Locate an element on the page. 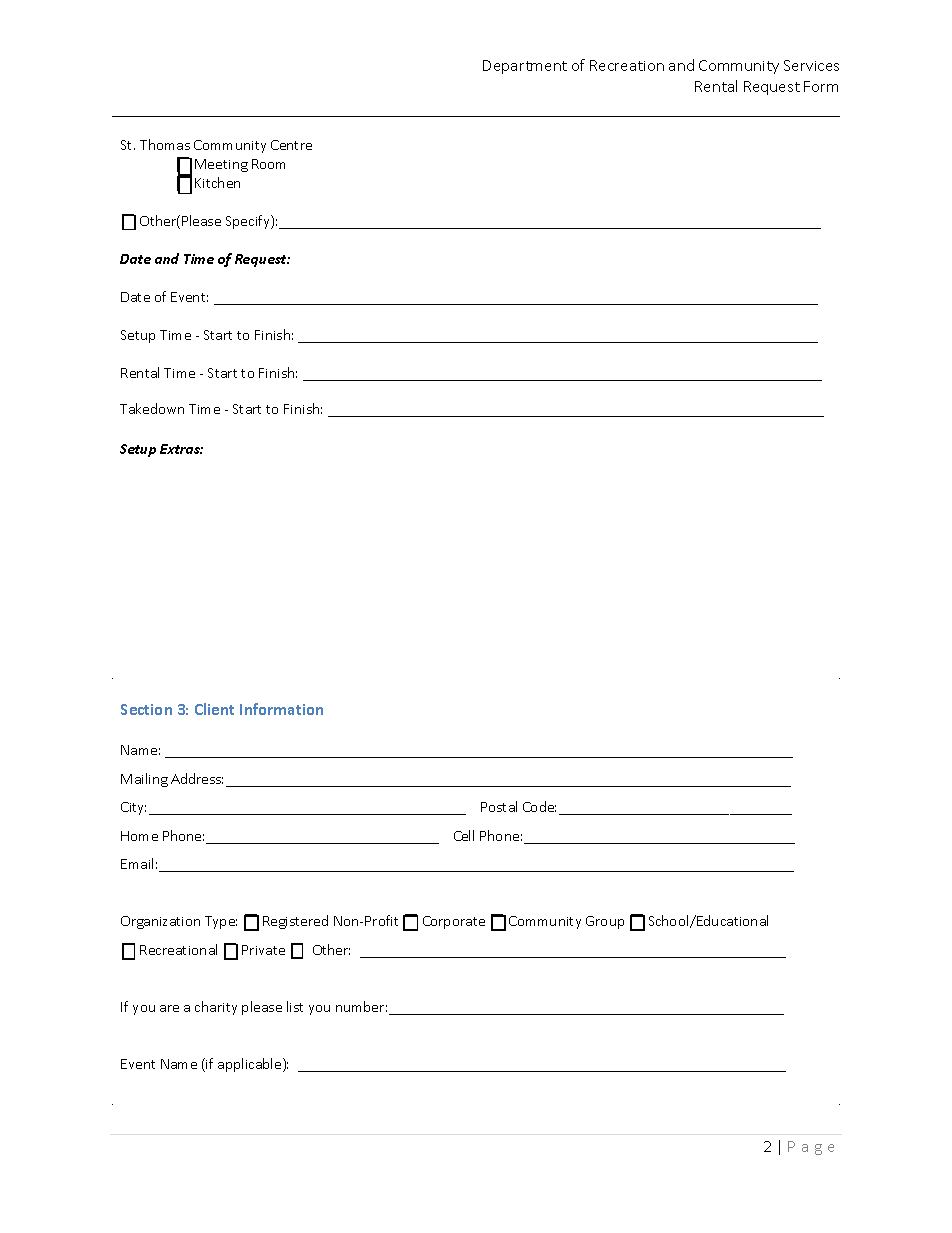 The width and height of the document is (952, 1233). Department is located at coordinates (525, 67).
